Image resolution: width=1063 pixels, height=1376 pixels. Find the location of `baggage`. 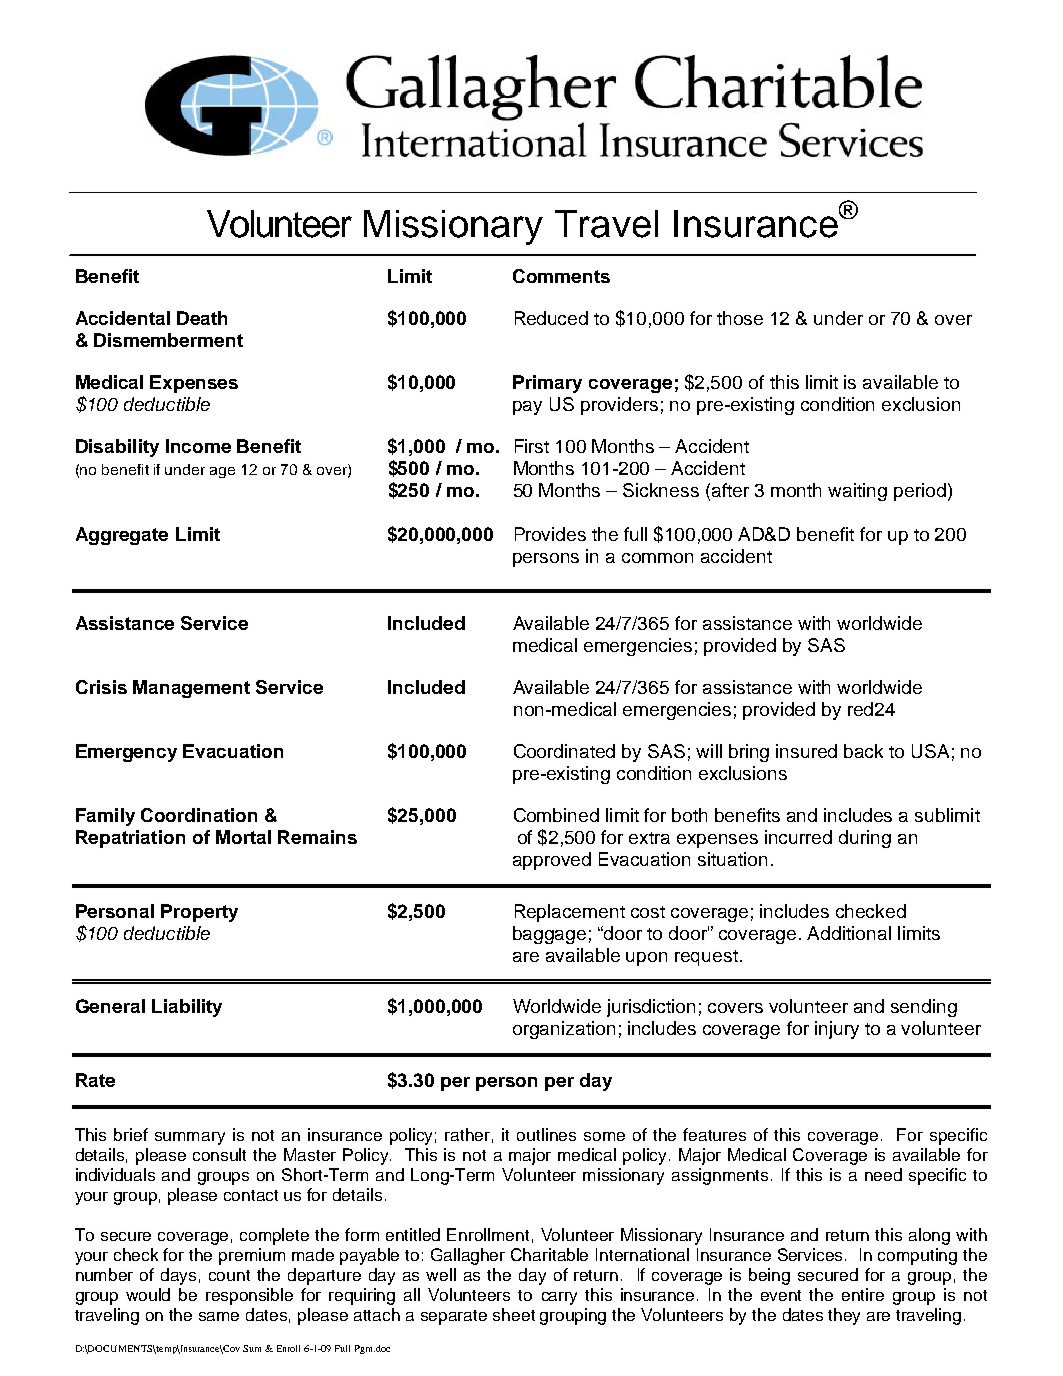

baggage is located at coordinates (549, 935).
